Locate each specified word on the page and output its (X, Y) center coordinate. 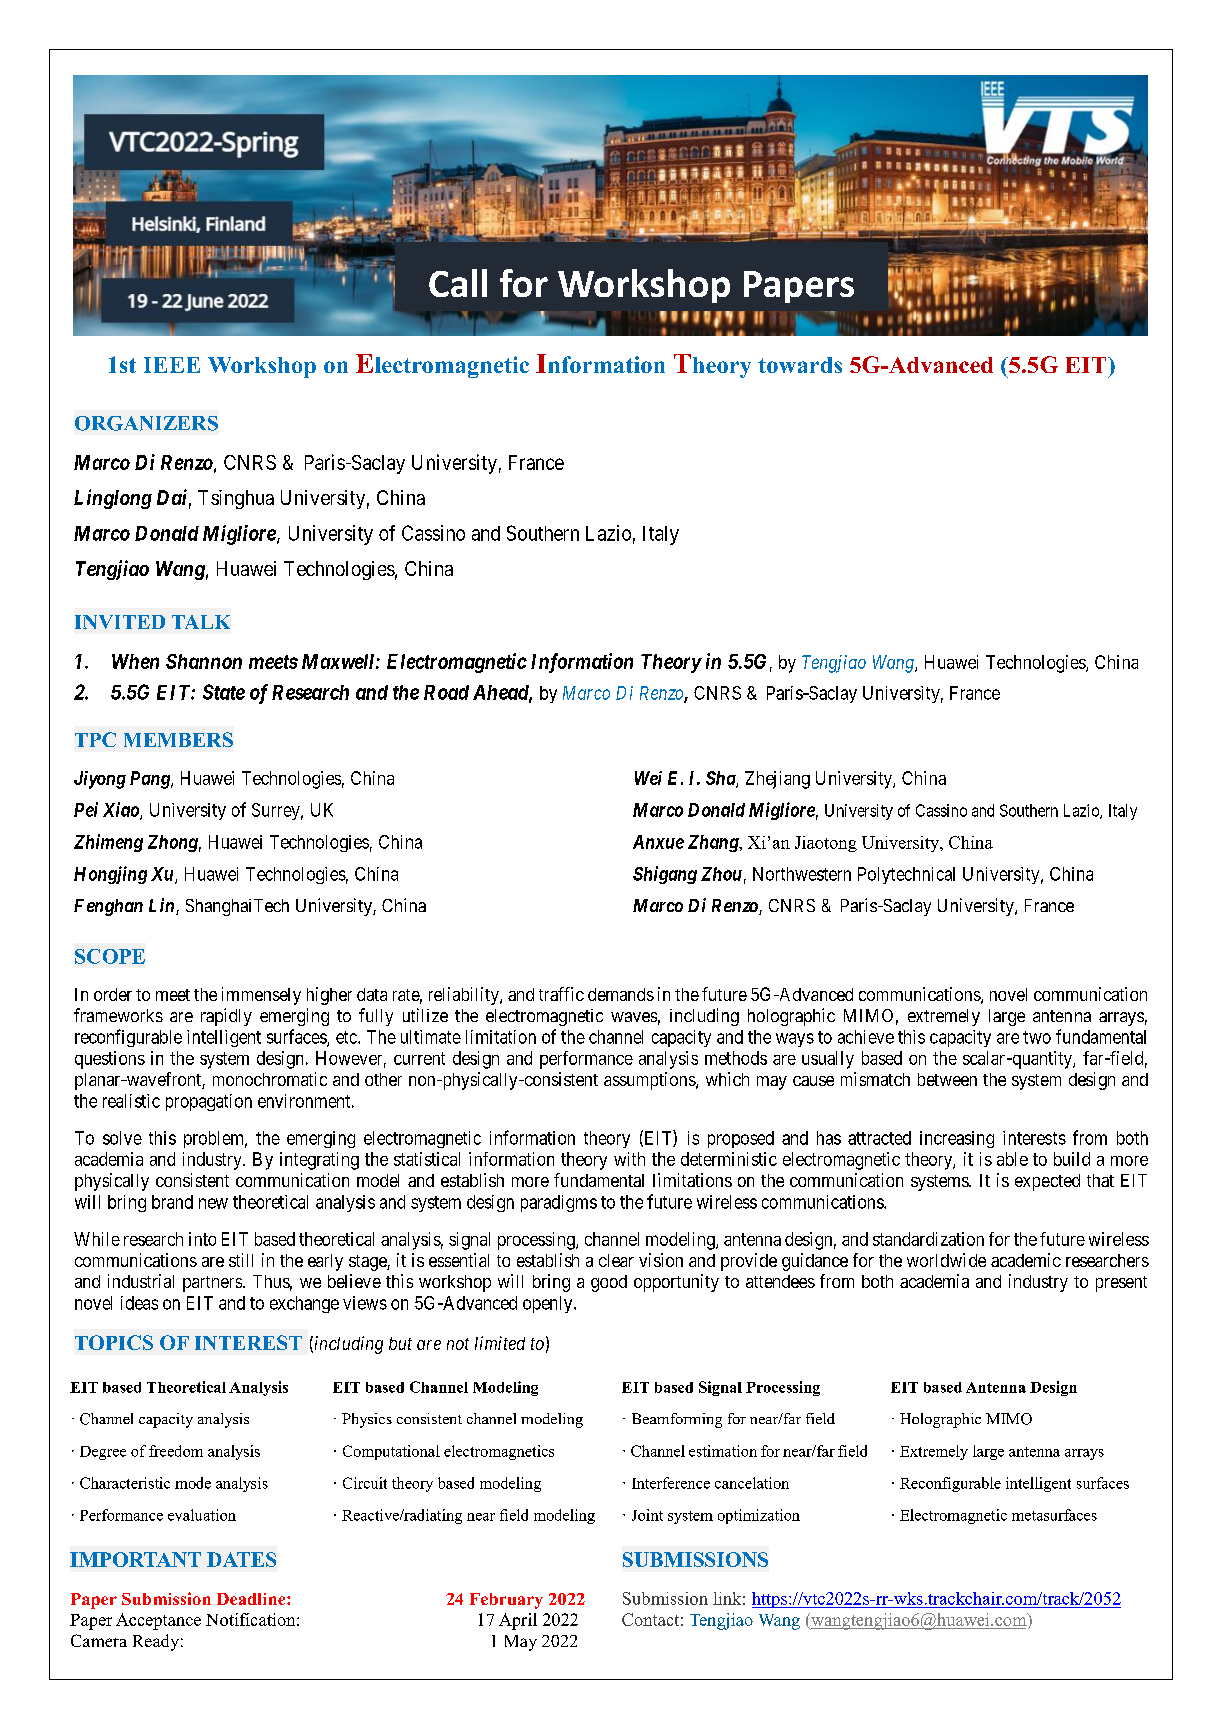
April (518, 1621)
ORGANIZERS (146, 423)
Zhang (714, 843)
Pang (151, 780)
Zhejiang (777, 780)
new (213, 1203)
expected (1047, 1182)
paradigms (559, 1203)
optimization (759, 1516)
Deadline (252, 1599)
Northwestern (802, 874)
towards (800, 365)
